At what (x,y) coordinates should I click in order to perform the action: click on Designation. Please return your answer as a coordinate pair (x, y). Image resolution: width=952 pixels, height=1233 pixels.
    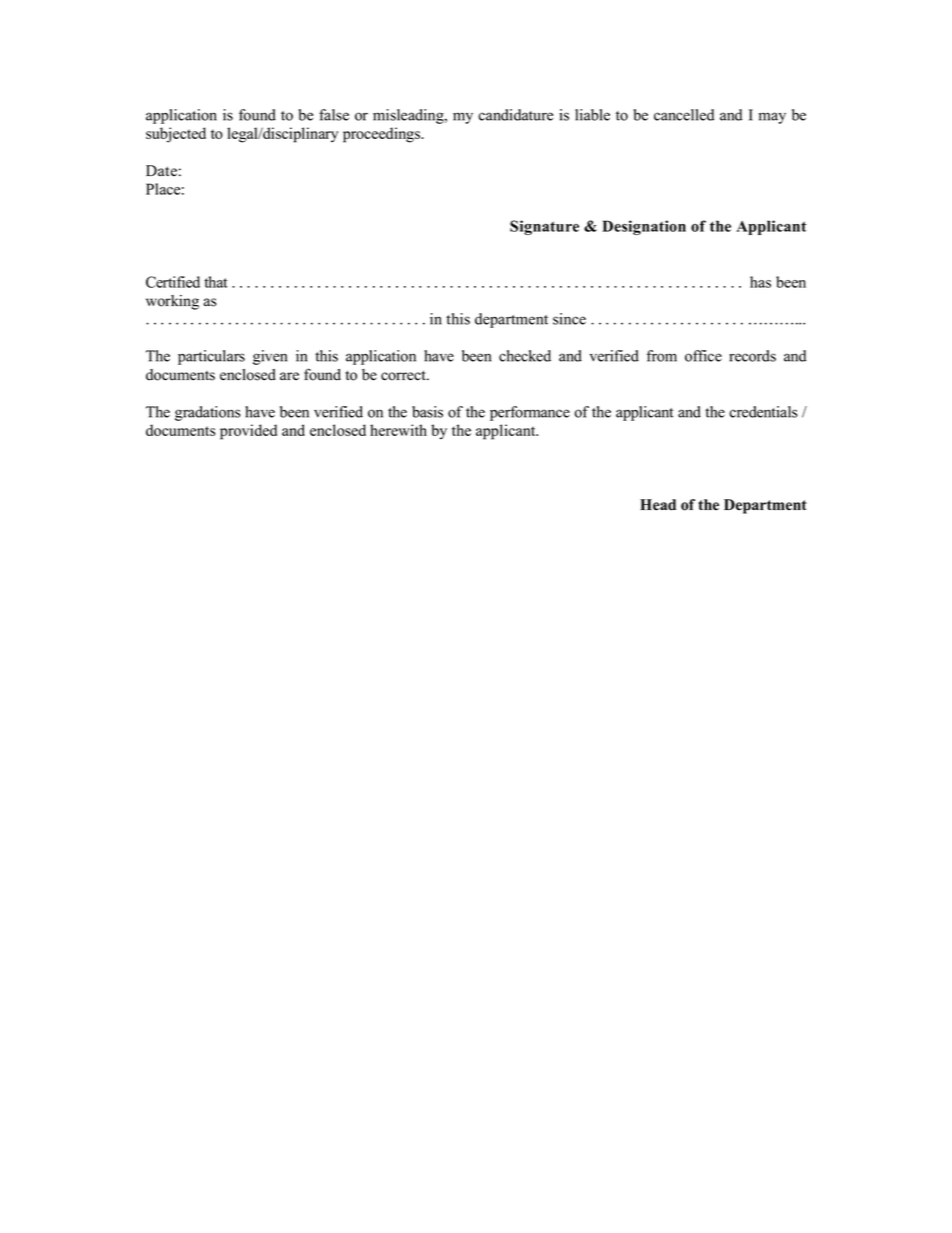
    Looking at the image, I should click on (644, 227).
